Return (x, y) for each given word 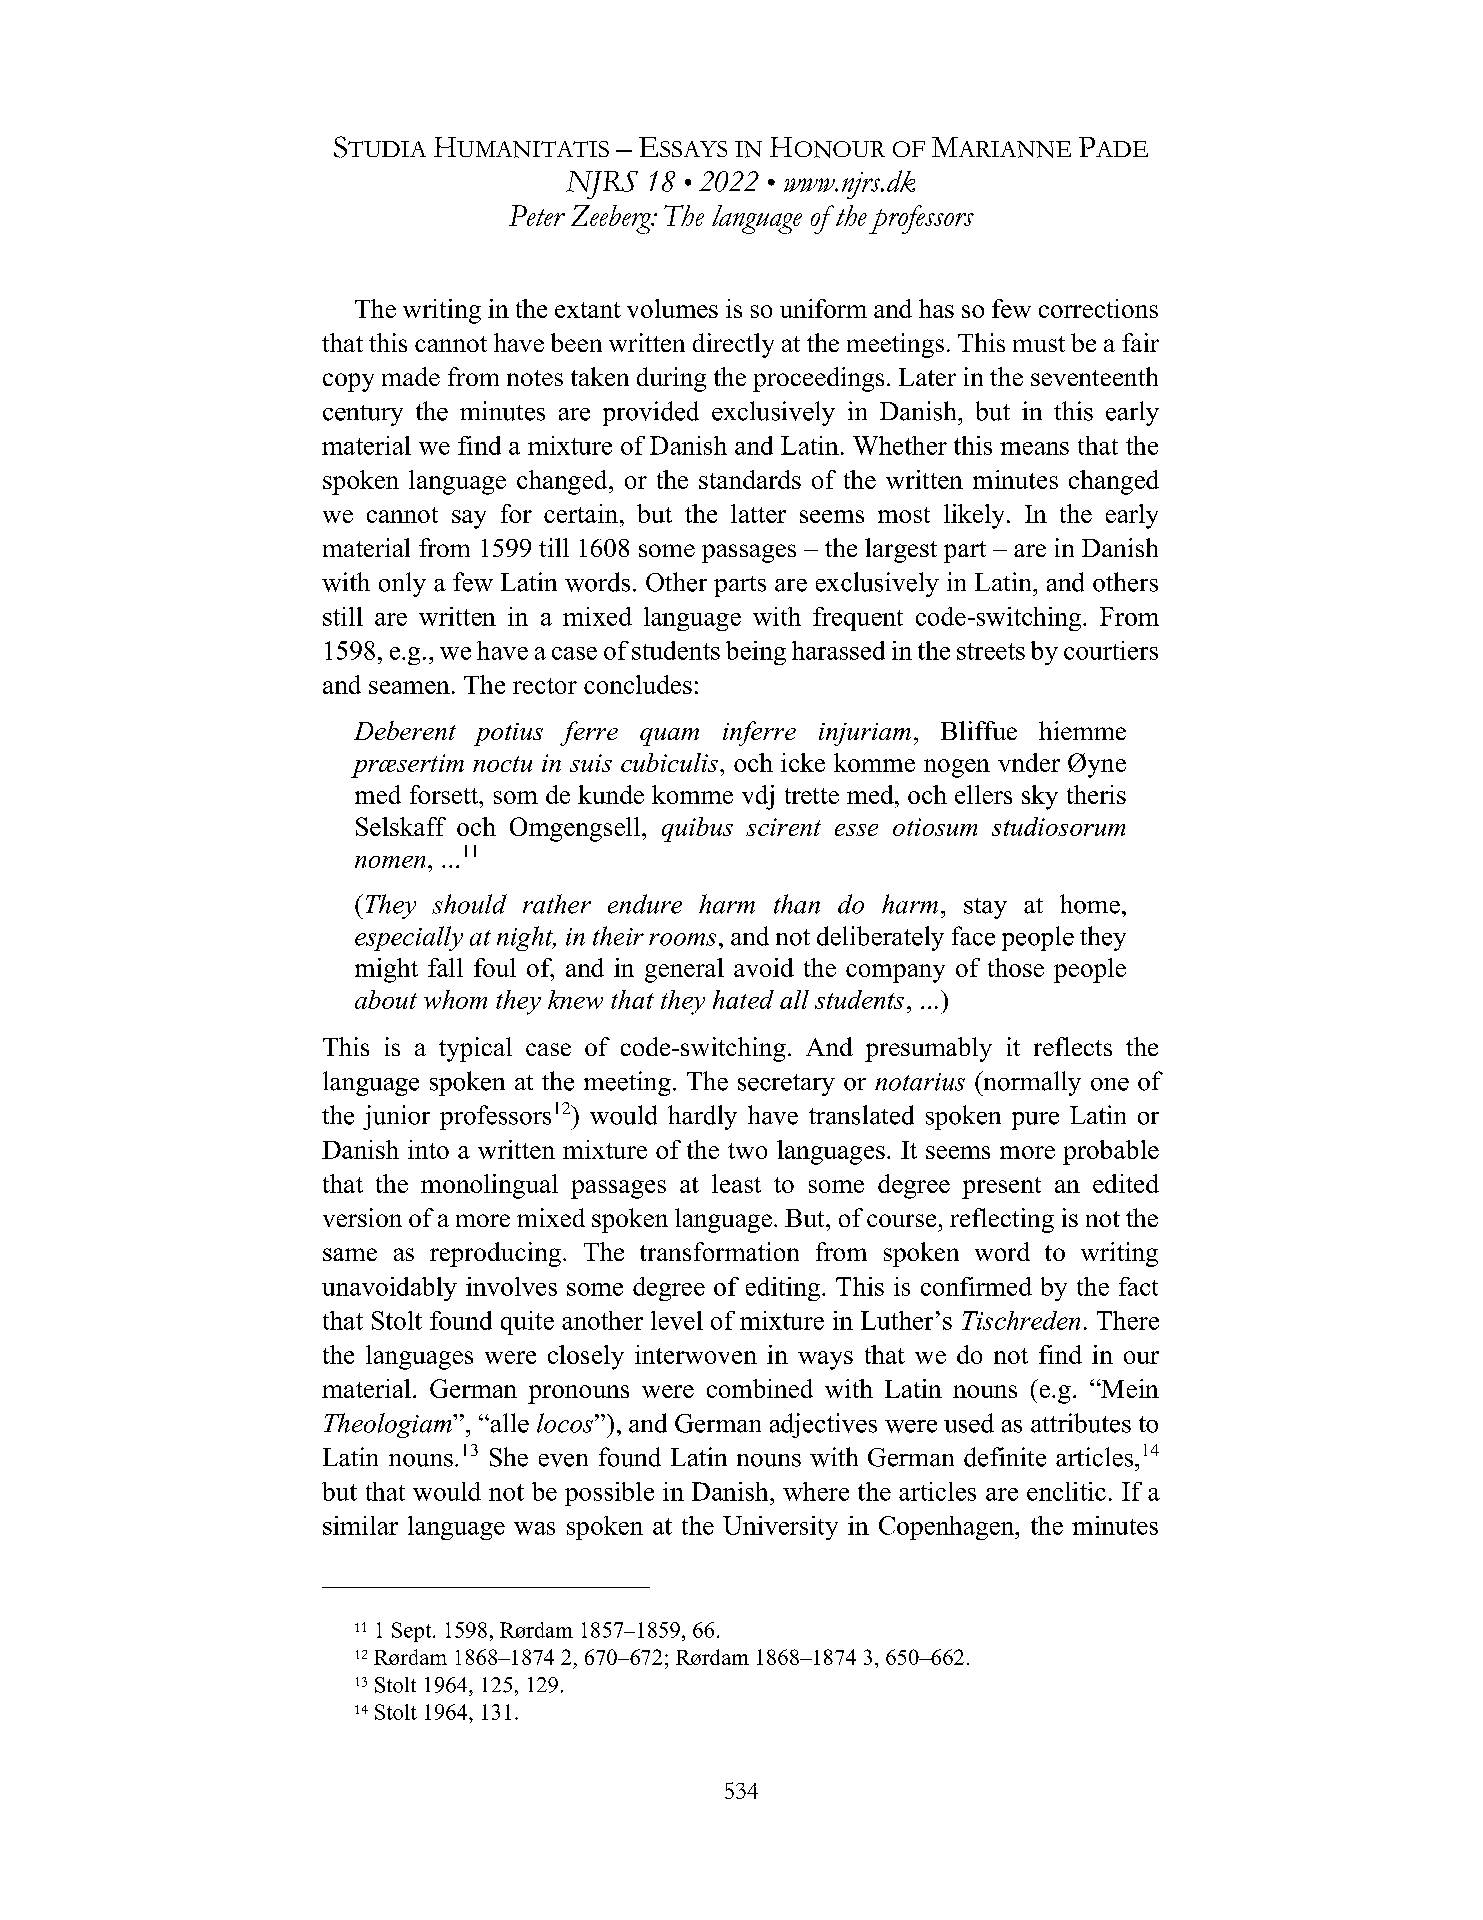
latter (758, 513)
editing (784, 1289)
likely (974, 516)
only (402, 584)
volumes (672, 308)
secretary (786, 1085)
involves (511, 1286)
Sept (413, 1632)
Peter (537, 215)
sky (1040, 797)
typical (475, 1049)
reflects (1073, 1046)
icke (803, 762)
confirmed (976, 1286)
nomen (390, 862)
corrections (1098, 308)
